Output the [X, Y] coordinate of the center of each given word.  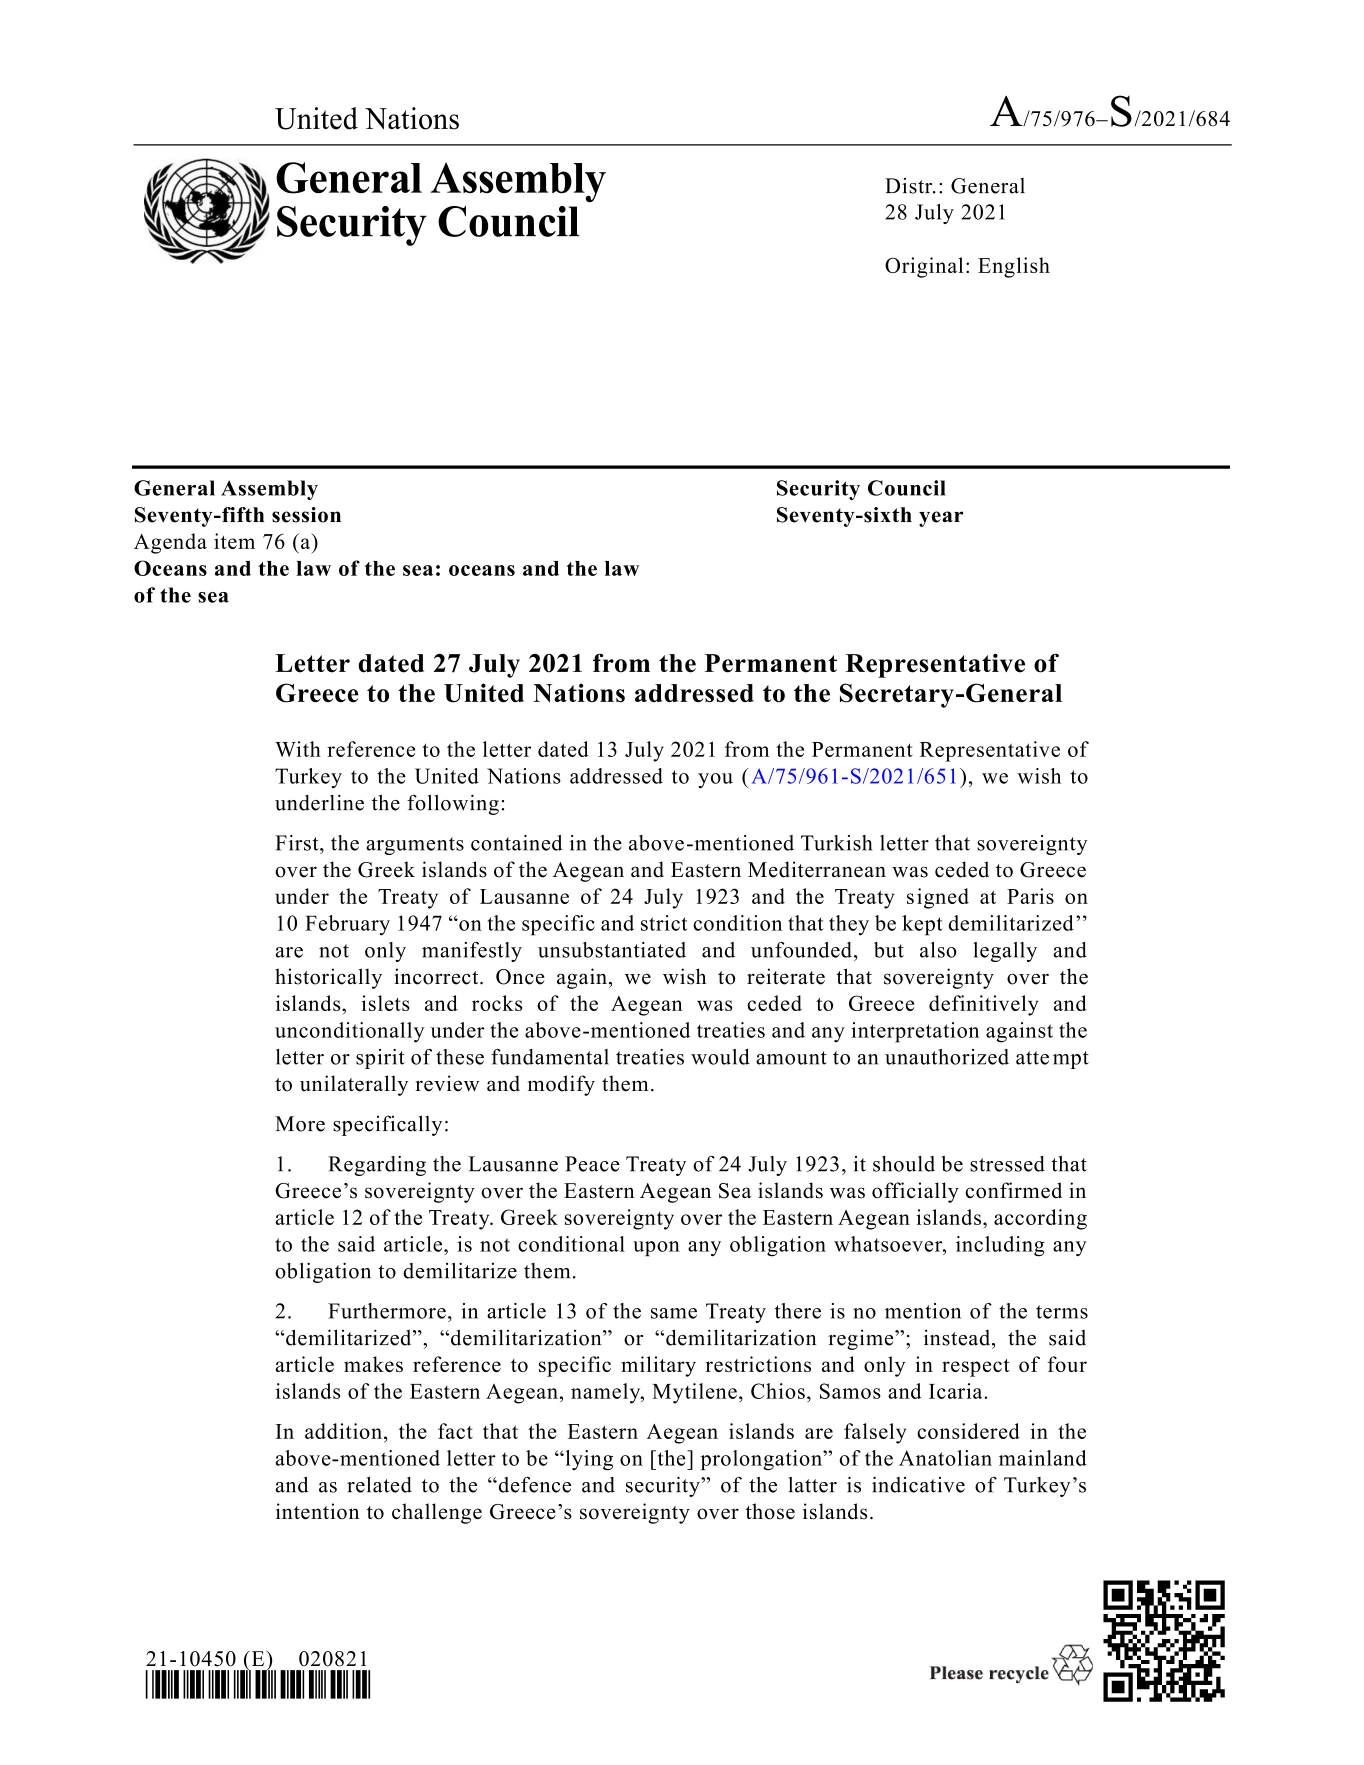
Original [924, 267]
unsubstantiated [612, 950]
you [715, 780]
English [1014, 267]
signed [938, 898]
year [941, 519]
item [234, 541]
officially [915, 1192]
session [306, 515]
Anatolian [945, 1458]
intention [317, 1511]
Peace [592, 1164]
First [298, 843]
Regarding [377, 1166]
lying [588, 1460]
